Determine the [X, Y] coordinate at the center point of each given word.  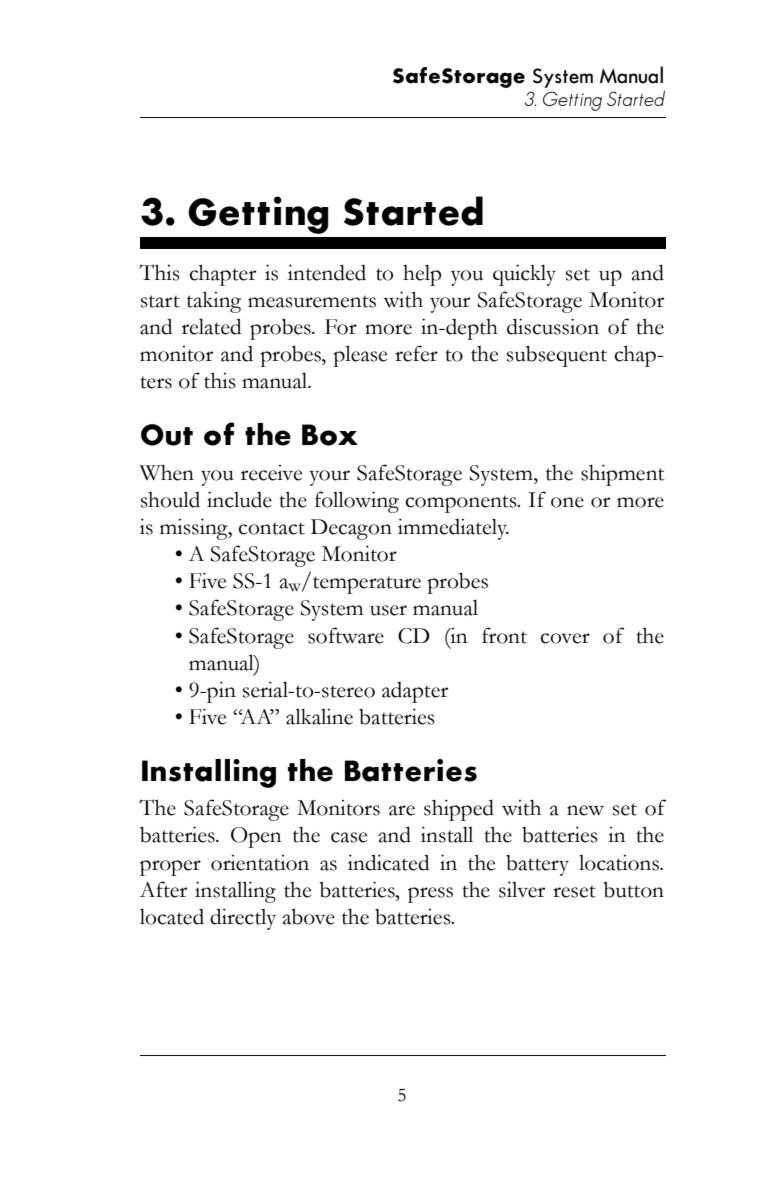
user [388, 610]
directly [243, 919]
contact [271, 528]
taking [214, 302]
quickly [524, 275]
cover [565, 638]
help [422, 275]
